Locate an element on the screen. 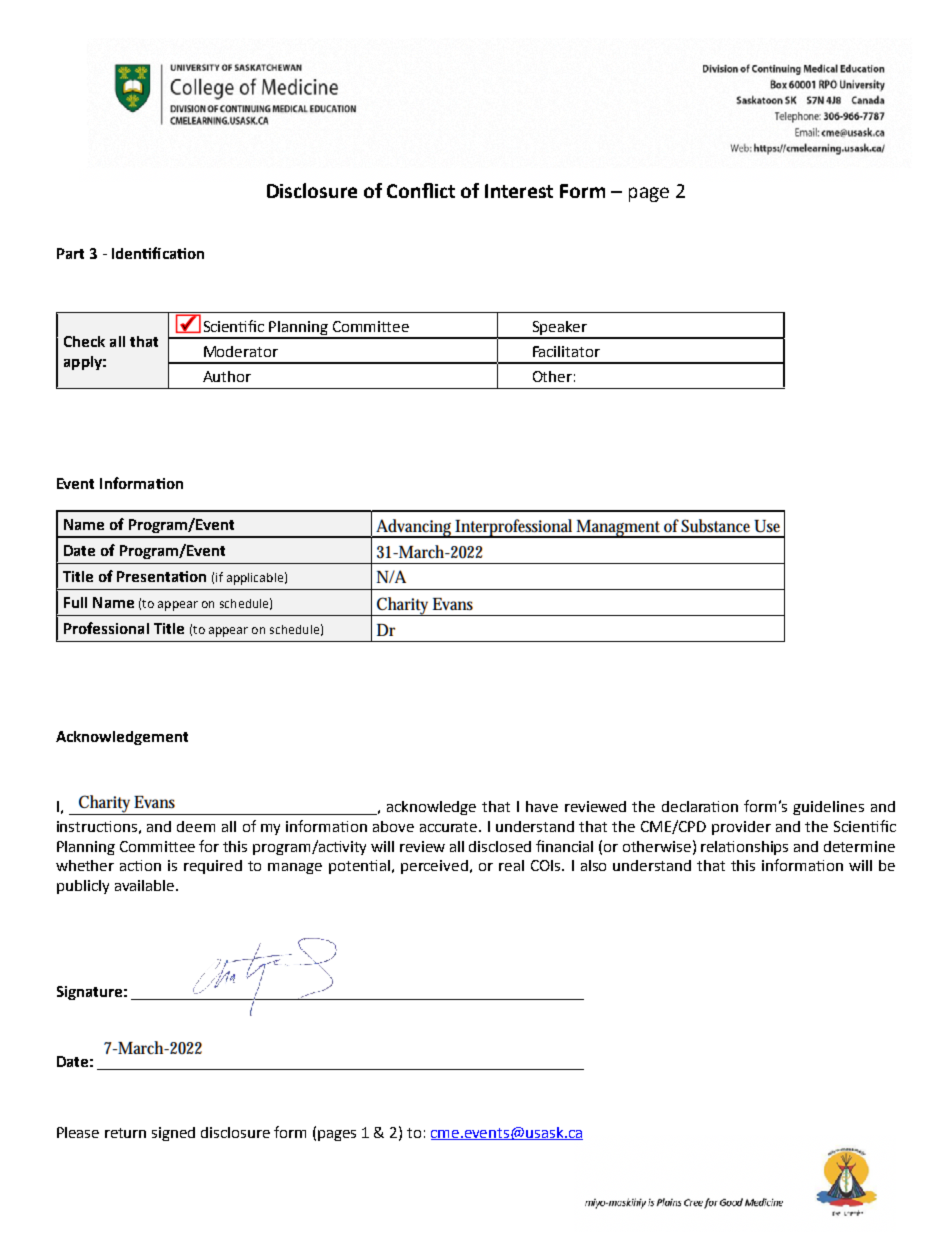 The height and width of the screenshot is (1233, 952). declaration is located at coordinates (700, 806).
